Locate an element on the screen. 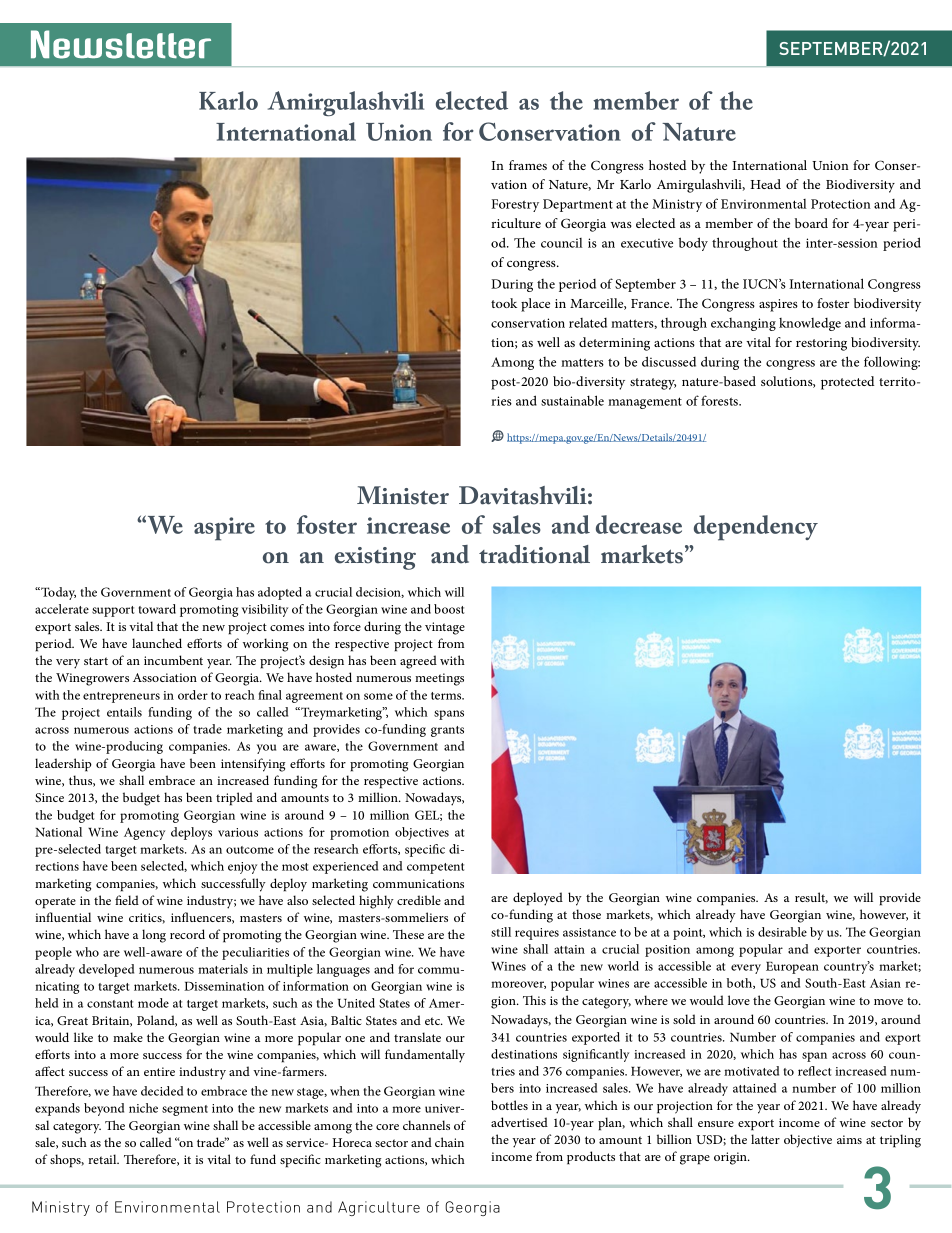 The image size is (952, 1233). dependency is located at coordinates (756, 528).
